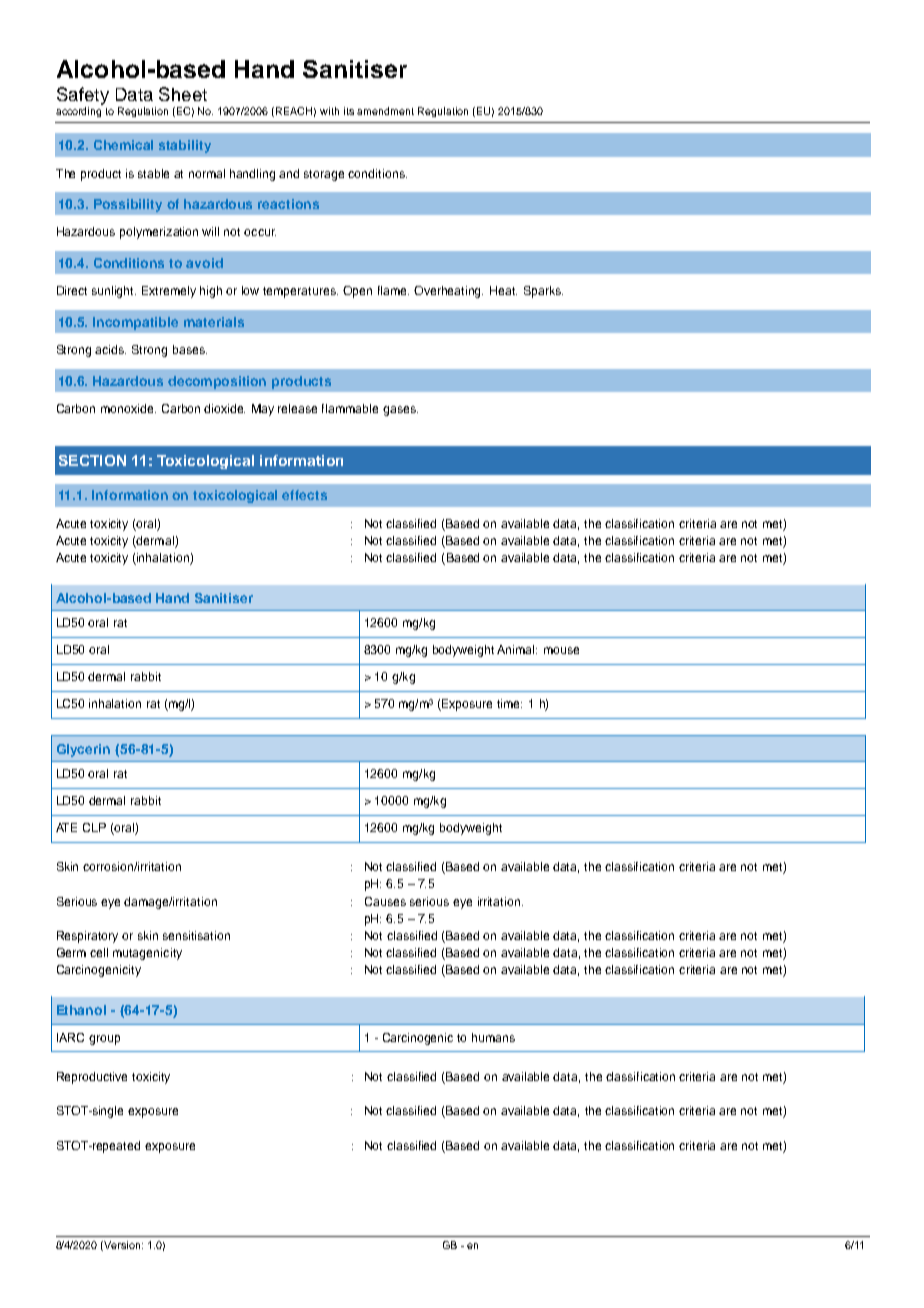 The width and height of the document is (924, 1308). What do you see at coordinates (517, 649) in the document?
I see `Animal` at bounding box center [517, 649].
